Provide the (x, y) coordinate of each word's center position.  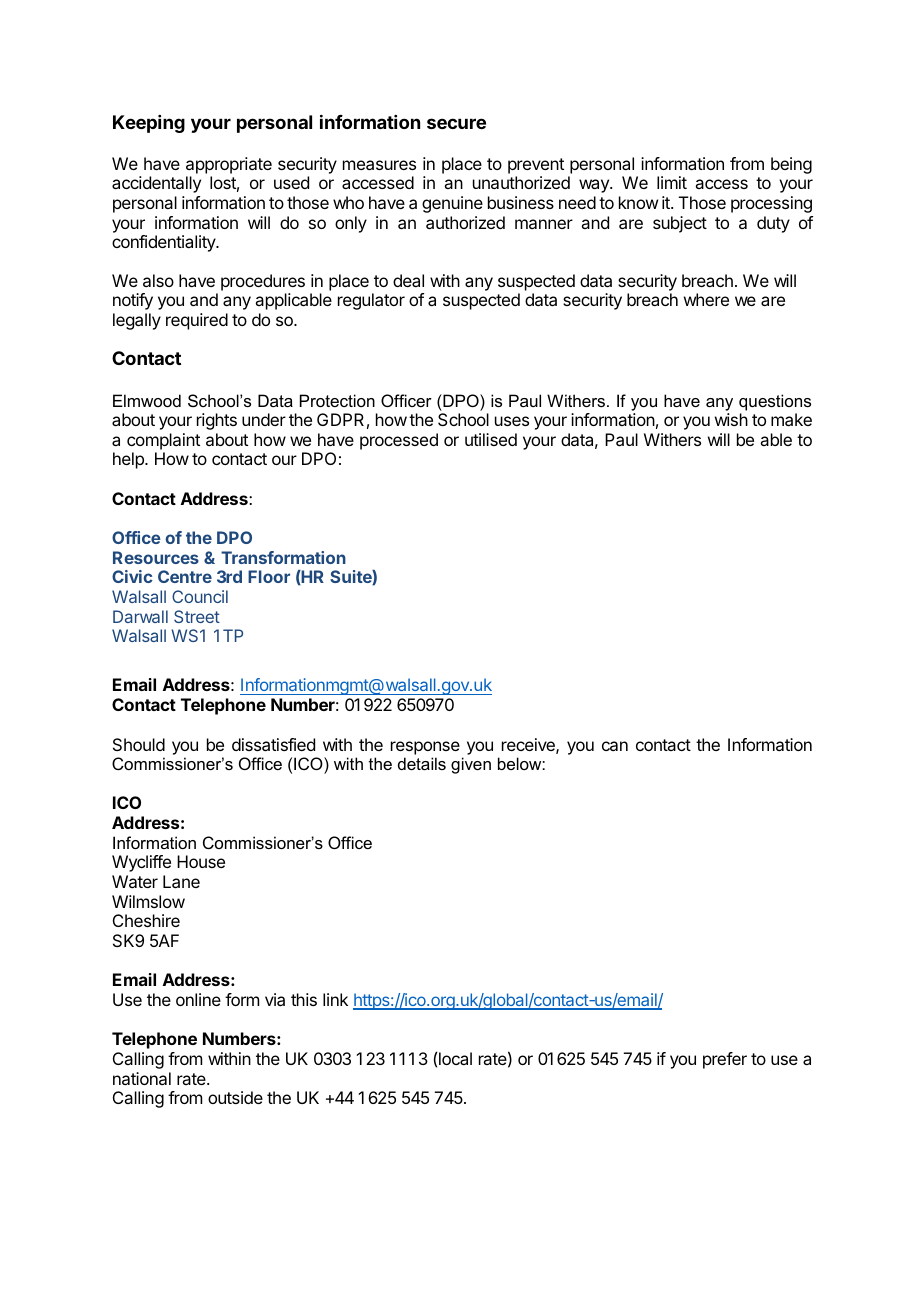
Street (197, 616)
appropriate (229, 165)
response (425, 748)
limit (672, 182)
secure (456, 123)
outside (235, 1097)
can (615, 746)
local (455, 1058)
